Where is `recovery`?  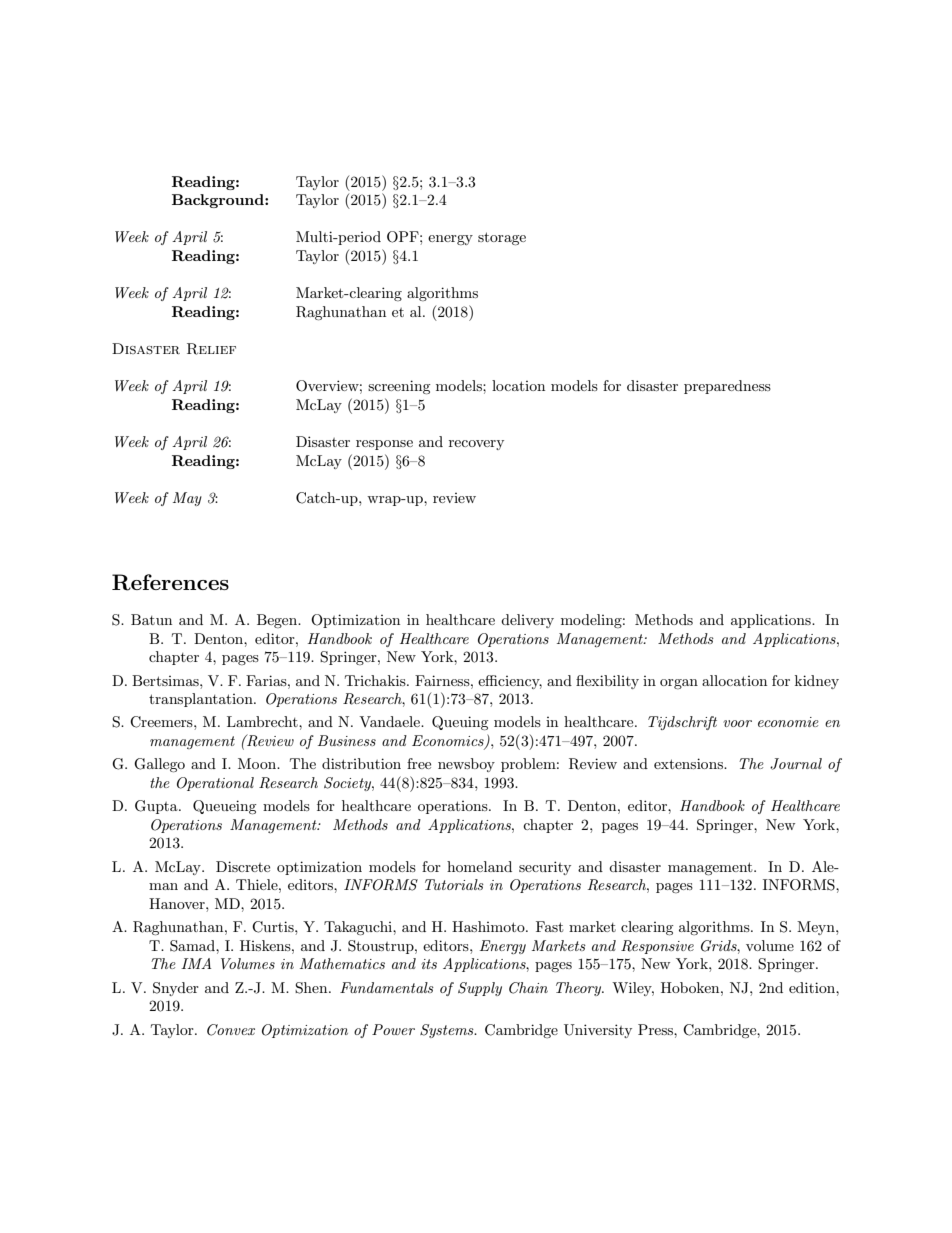 recovery is located at coordinates (476, 445).
